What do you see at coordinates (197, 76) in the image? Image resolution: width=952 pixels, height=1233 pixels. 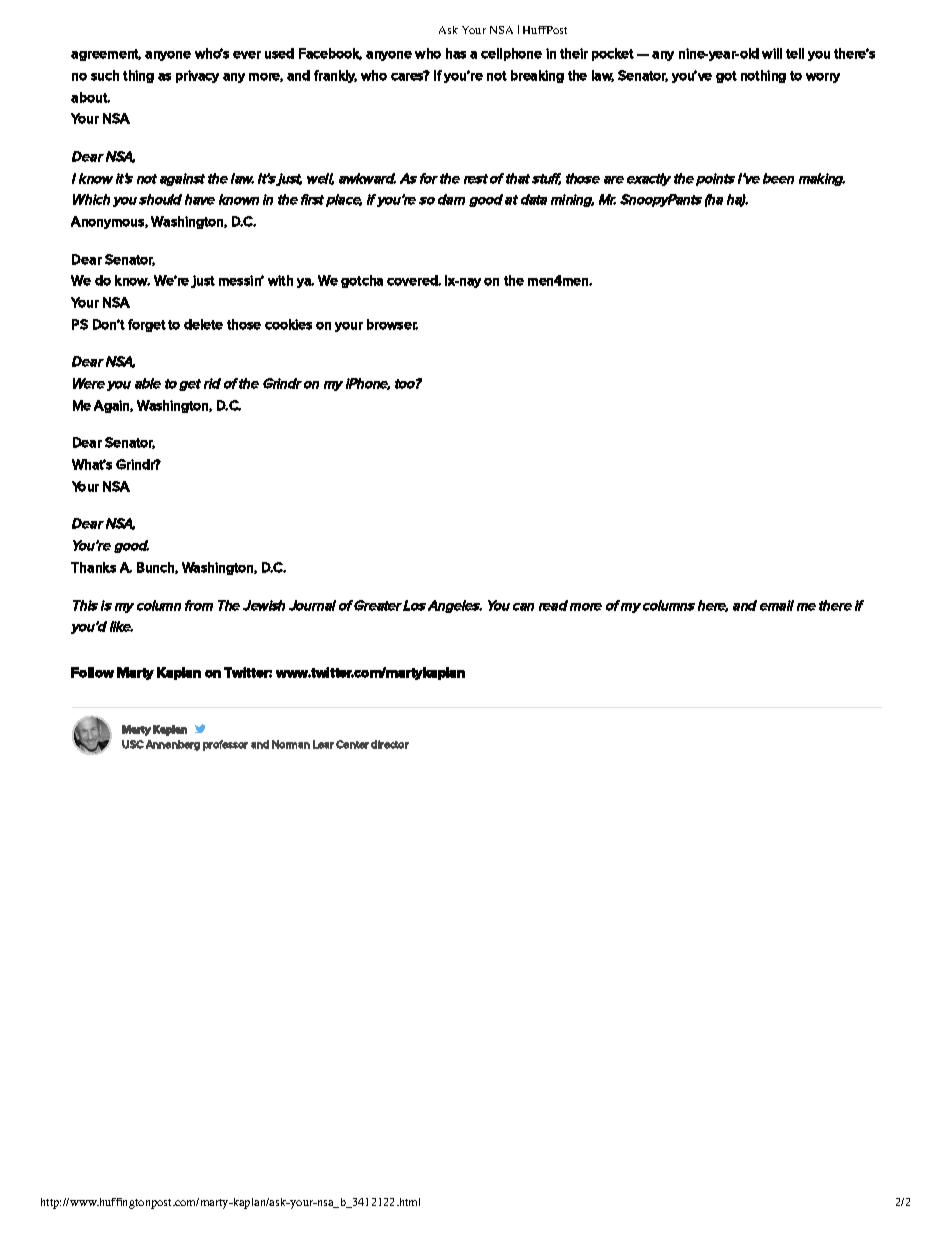 I see `privacy` at bounding box center [197, 76].
